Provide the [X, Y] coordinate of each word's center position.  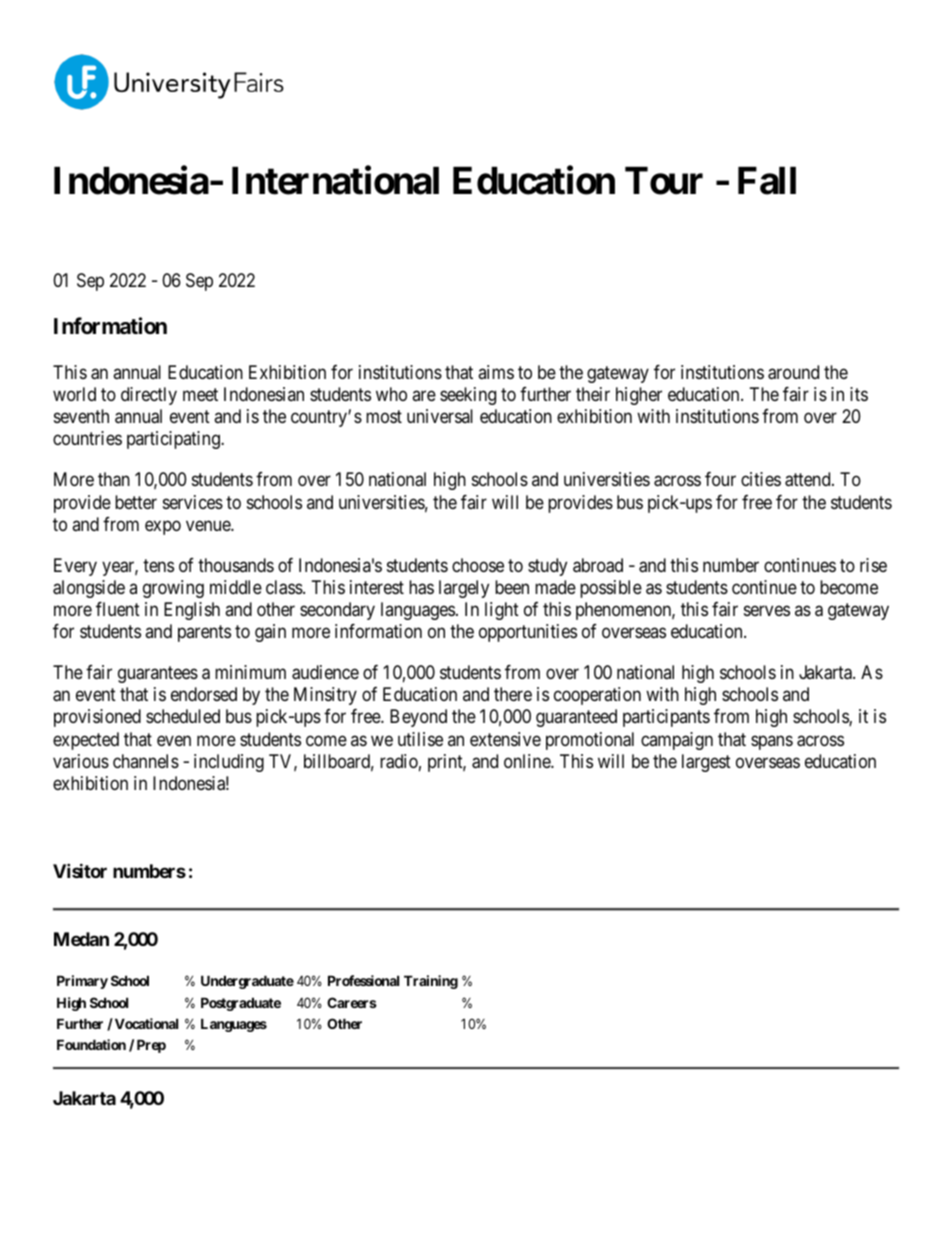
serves [767, 610]
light [502, 611]
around [793, 372]
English [192, 611]
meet [200, 394]
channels [146, 761]
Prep [151, 1046]
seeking [468, 396]
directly [149, 396]
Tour [664, 181]
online [528, 761]
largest [706, 763]
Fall [767, 181]
